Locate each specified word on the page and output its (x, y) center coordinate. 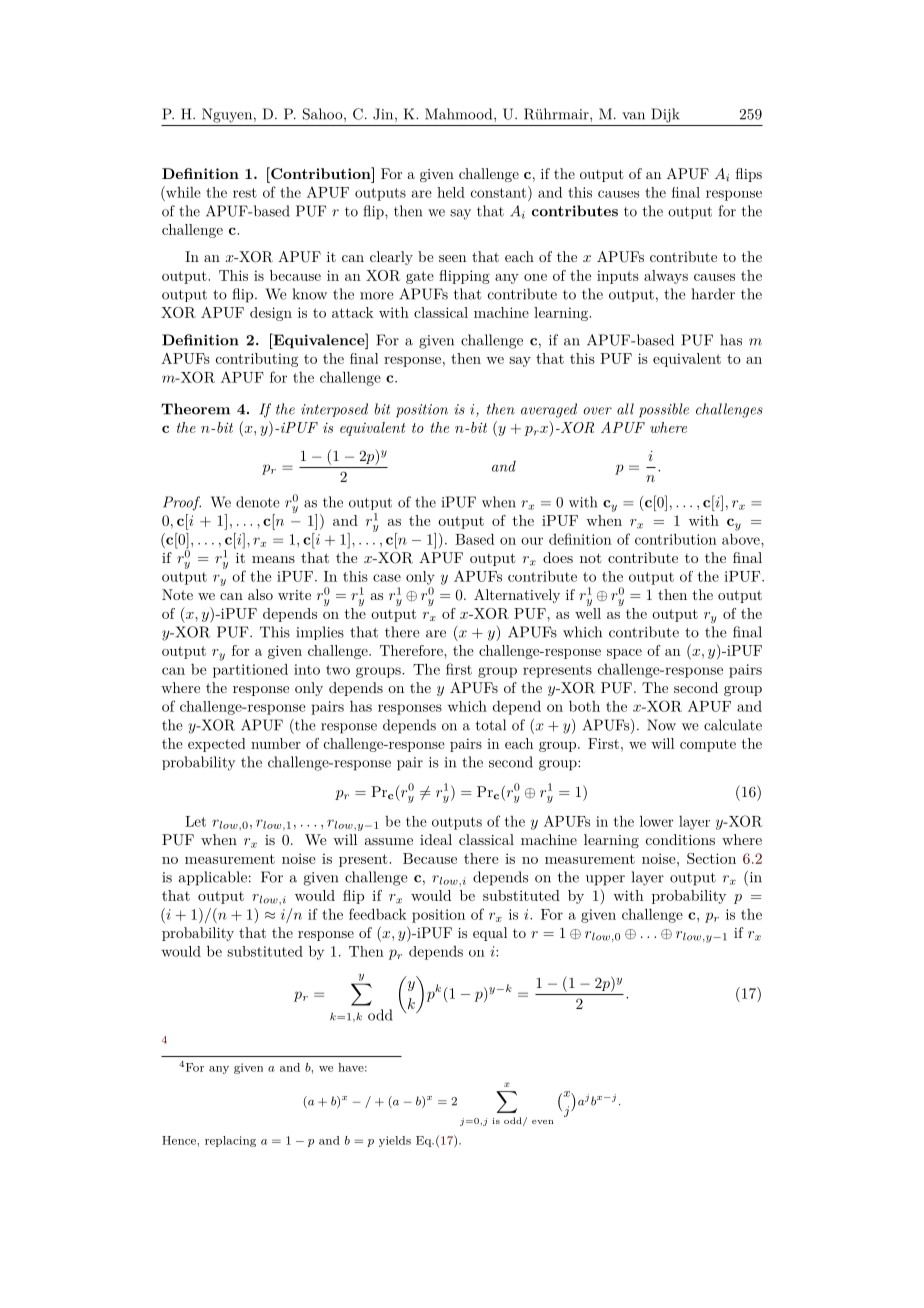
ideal (436, 839)
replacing (230, 1141)
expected (216, 745)
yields (395, 1141)
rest (245, 193)
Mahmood (460, 114)
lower (656, 821)
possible (664, 410)
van (633, 116)
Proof (182, 503)
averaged (549, 410)
